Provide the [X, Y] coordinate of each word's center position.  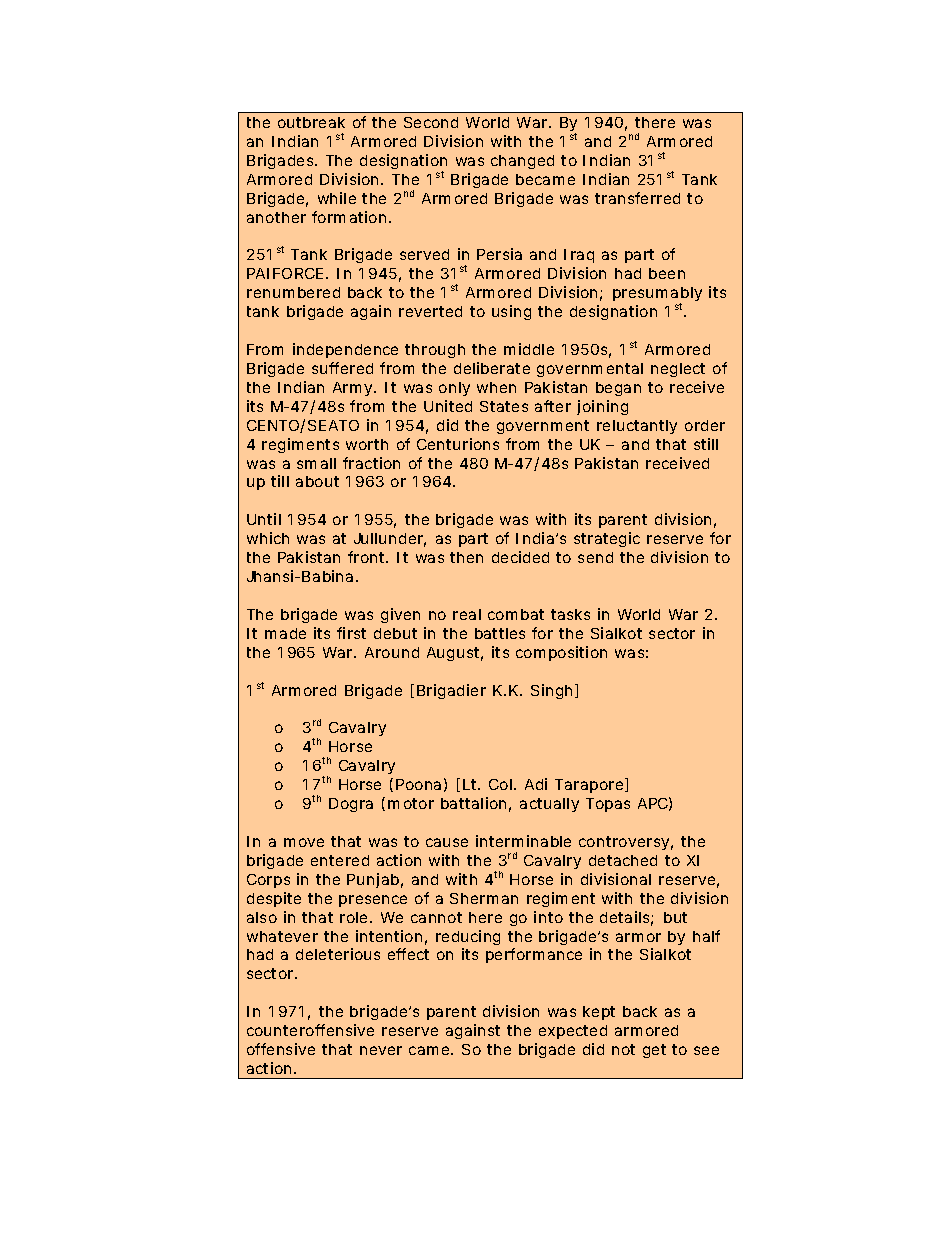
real [467, 614]
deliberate [492, 368]
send [595, 557]
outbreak [311, 122]
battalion [473, 803]
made [285, 633]
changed [522, 162]
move [304, 842]
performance [534, 955]
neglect [678, 370]
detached [623, 860]
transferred [637, 198]
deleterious [338, 954]
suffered [342, 368]
